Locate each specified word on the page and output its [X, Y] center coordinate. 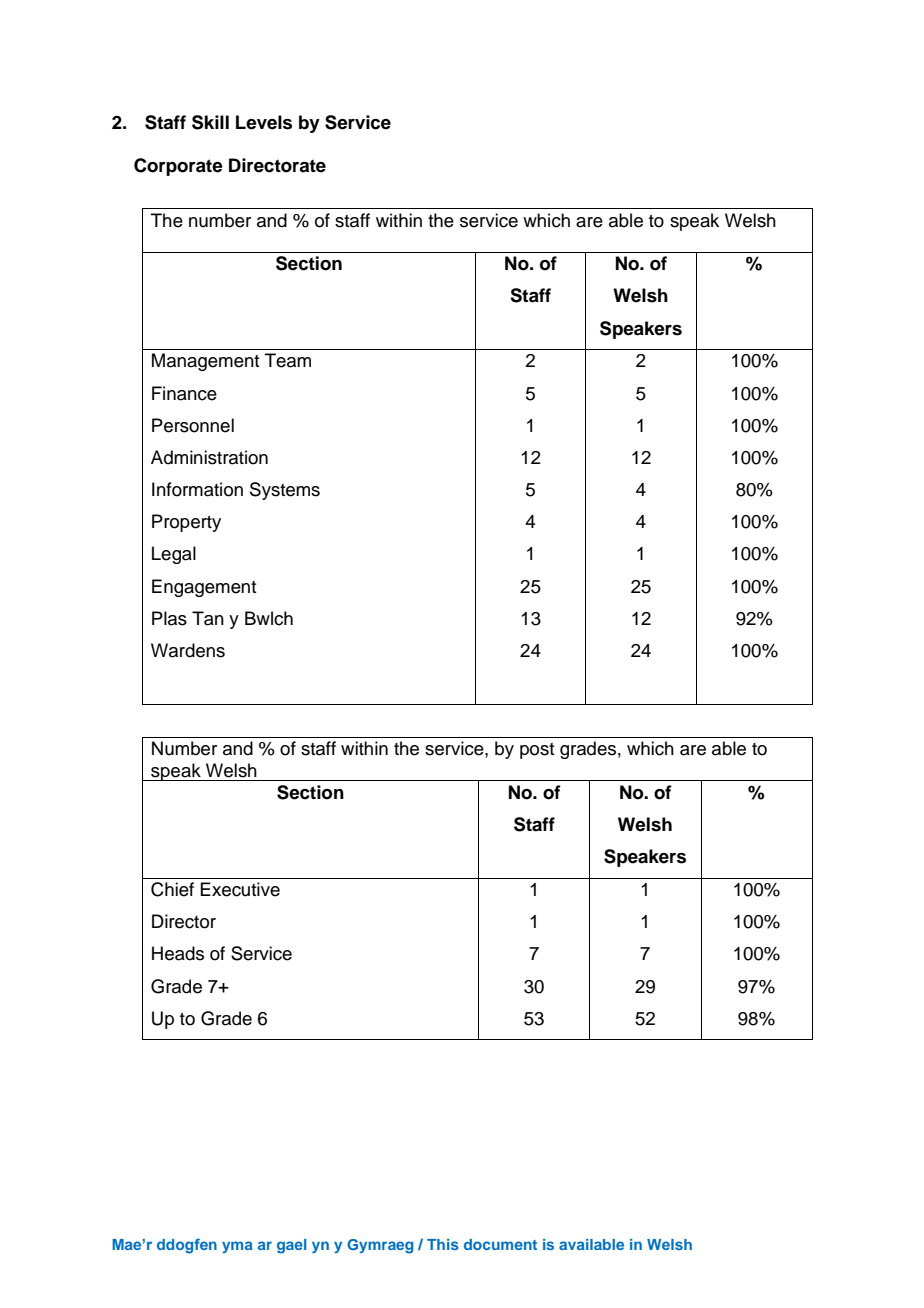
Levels [264, 122]
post [537, 751]
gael [291, 1246]
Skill [210, 122]
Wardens [188, 650]
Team [288, 360]
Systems [285, 491]
